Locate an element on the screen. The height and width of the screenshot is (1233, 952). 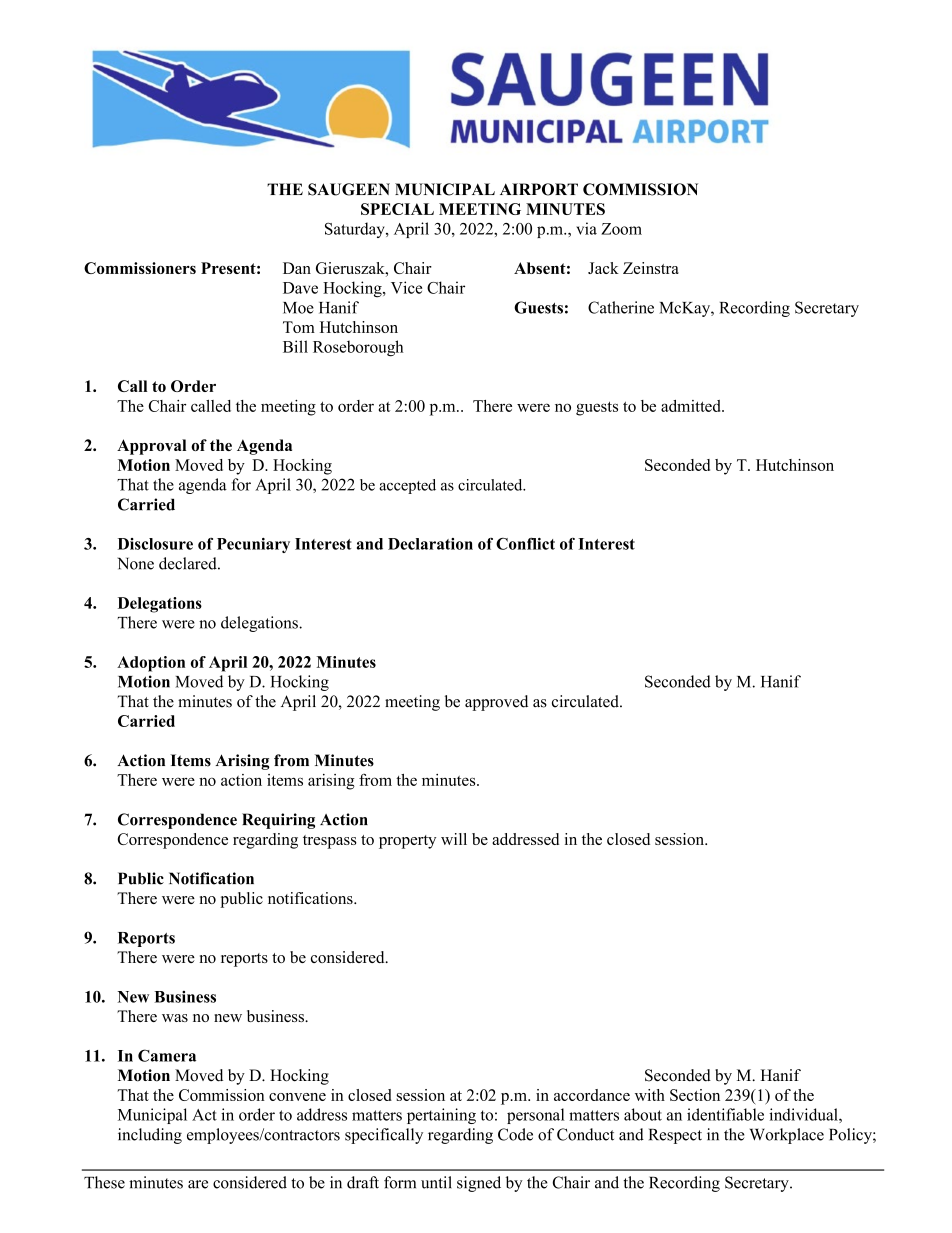
Adoption is located at coordinates (151, 664).
